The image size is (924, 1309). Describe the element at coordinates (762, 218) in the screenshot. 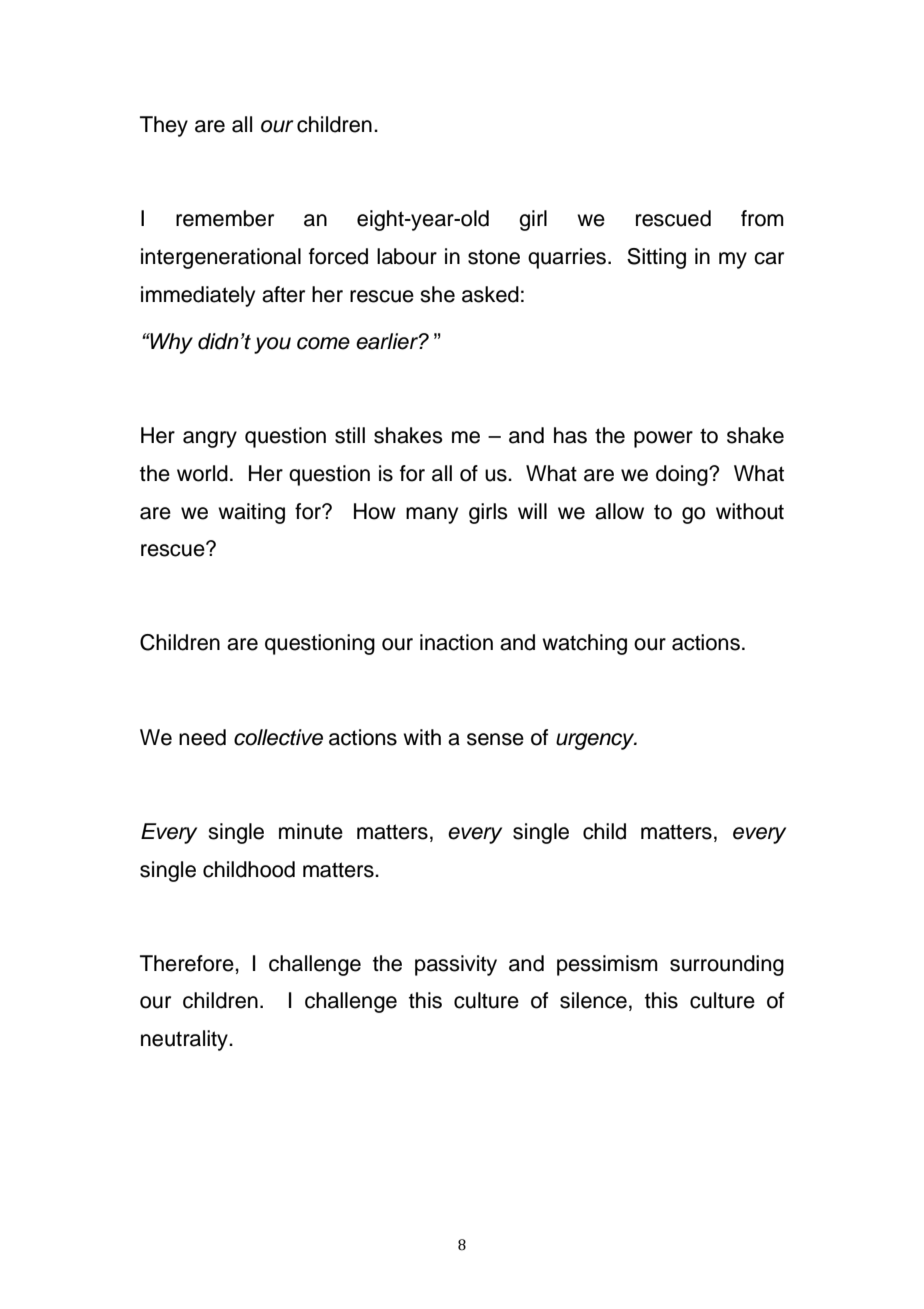

I see `from` at that location.
